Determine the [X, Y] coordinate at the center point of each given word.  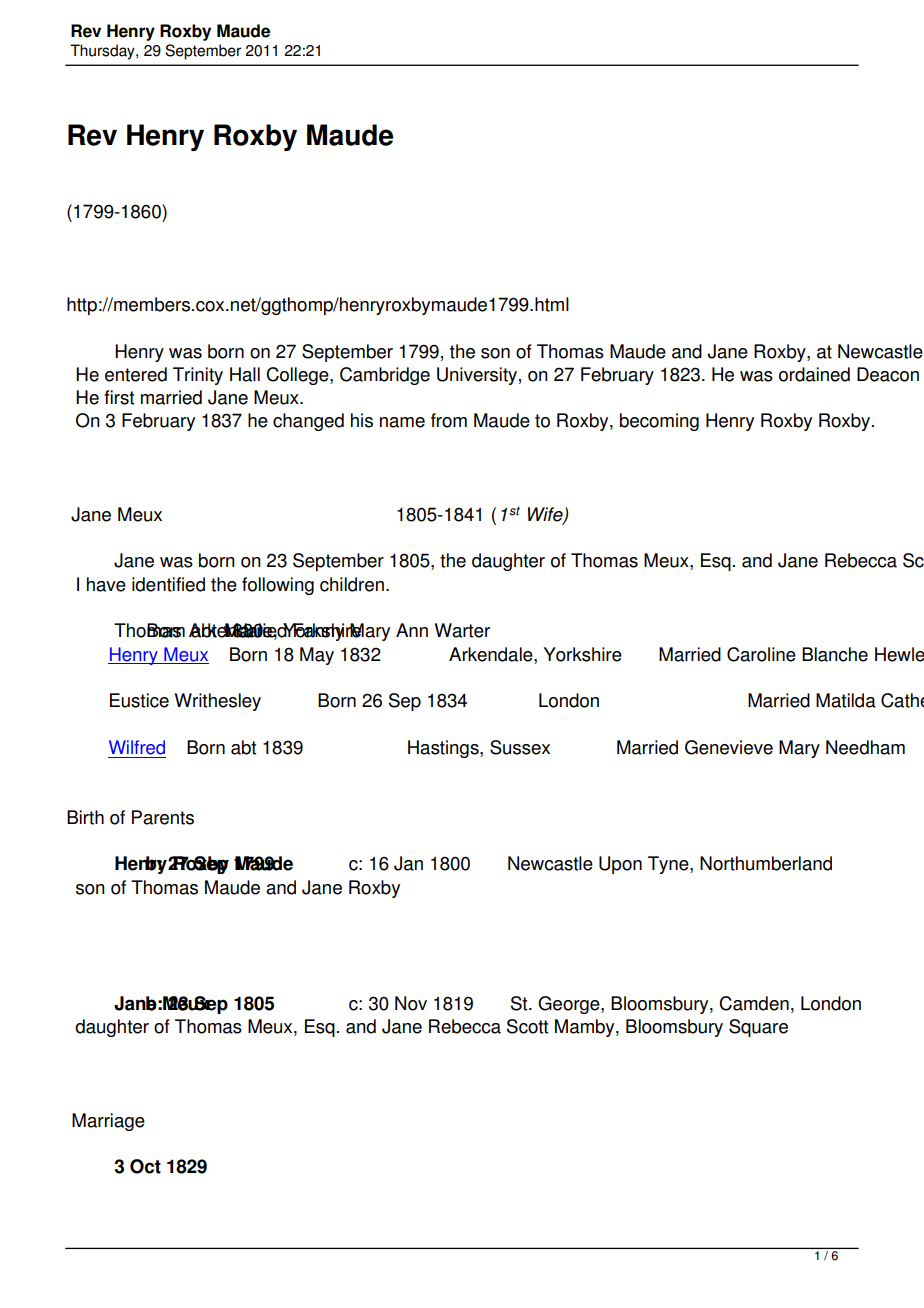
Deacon [888, 374]
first [119, 397]
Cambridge [385, 376]
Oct [145, 1166]
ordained [814, 374]
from [449, 420]
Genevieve [729, 747]
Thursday [103, 52]
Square [758, 1028]
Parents [163, 817]
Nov [411, 1003]
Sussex [520, 747]
